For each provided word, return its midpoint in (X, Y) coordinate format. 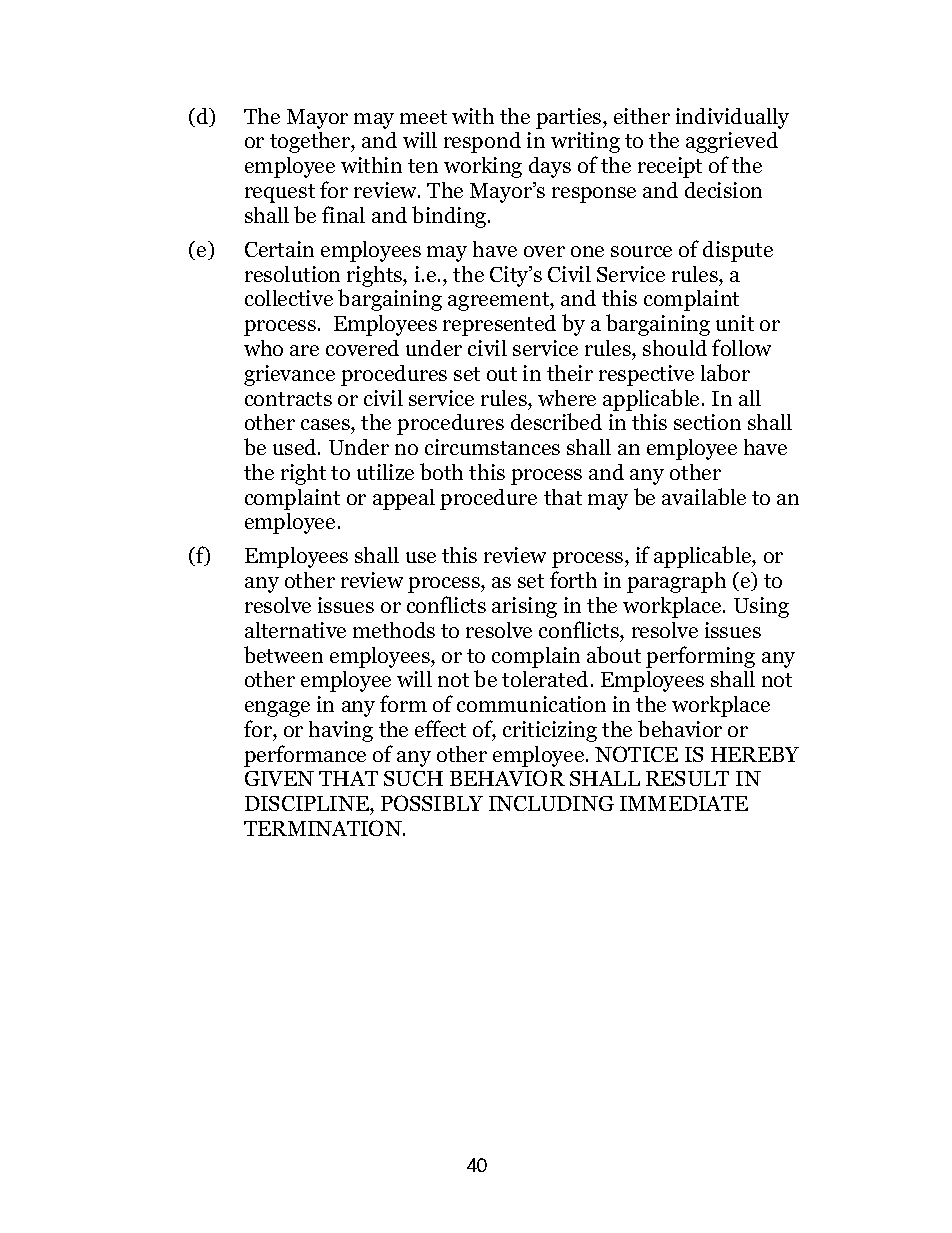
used (296, 447)
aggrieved (732, 142)
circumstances (492, 447)
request (280, 193)
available (704, 496)
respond (482, 142)
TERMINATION (324, 828)
